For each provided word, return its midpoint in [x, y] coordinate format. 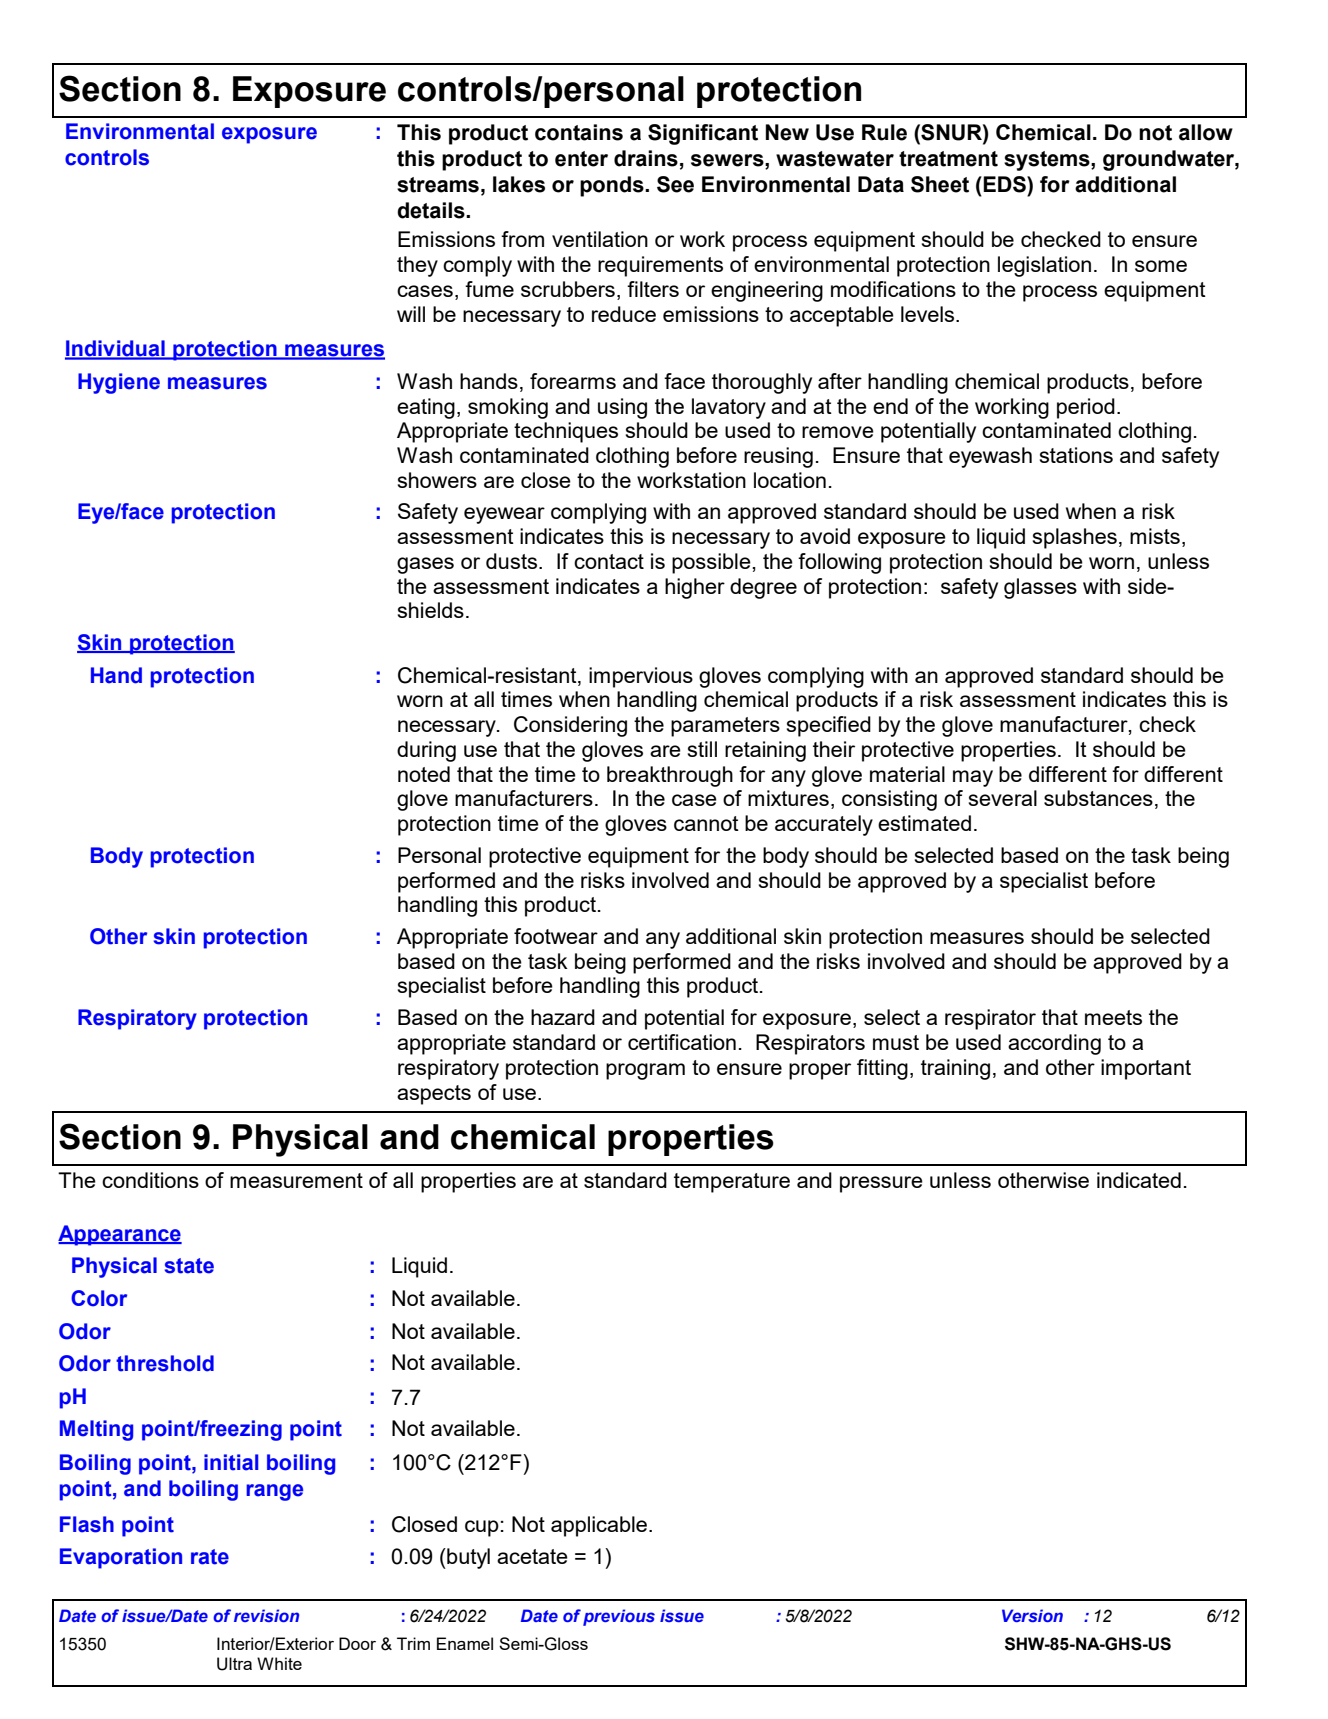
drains [646, 158]
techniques [566, 432]
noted [424, 774]
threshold [165, 1363]
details [432, 210]
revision [266, 1615]
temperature [732, 1183]
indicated [1139, 1180]
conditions [150, 1180]
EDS [1005, 184]
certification [682, 1042]
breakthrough [670, 776]
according [1054, 1044]
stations [1076, 455]
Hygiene [119, 383]
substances [1098, 798]
